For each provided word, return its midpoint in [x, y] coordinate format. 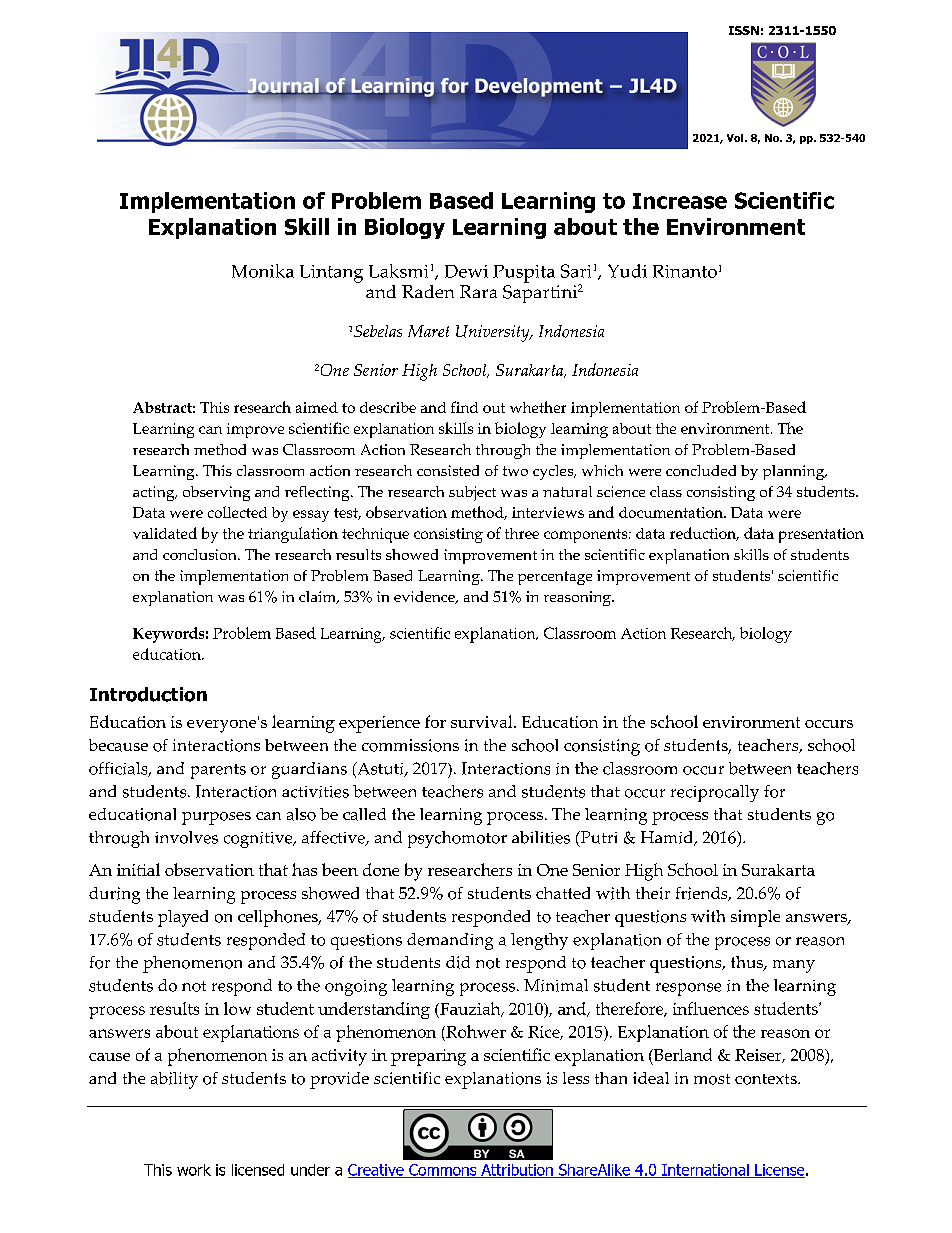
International [705, 1171]
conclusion [201, 554]
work [194, 1170]
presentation [821, 535]
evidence [425, 597]
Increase [680, 201]
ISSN [744, 30]
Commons [443, 1171]
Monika [263, 271]
